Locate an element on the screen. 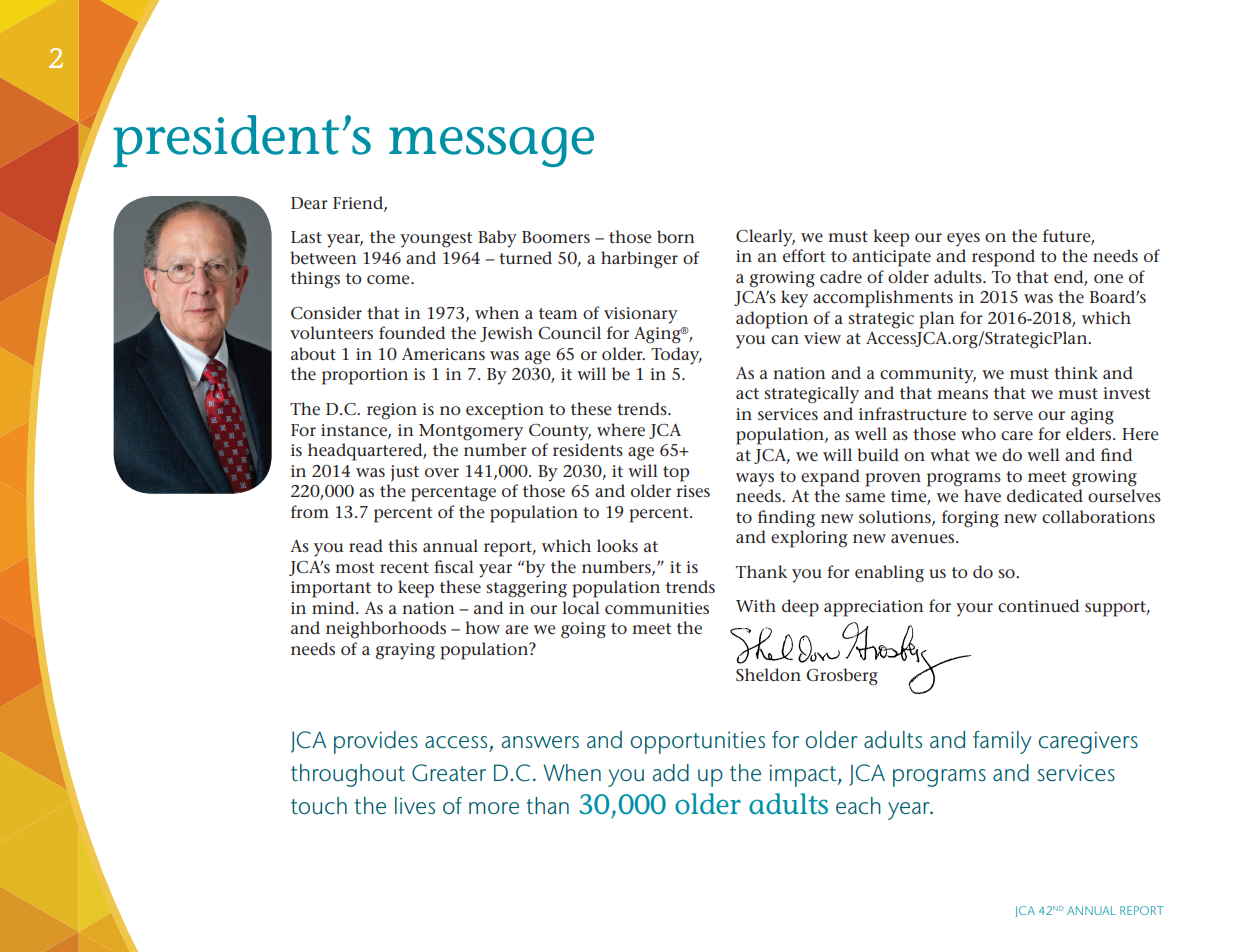  eyes is located at coordinates (963, 240).
